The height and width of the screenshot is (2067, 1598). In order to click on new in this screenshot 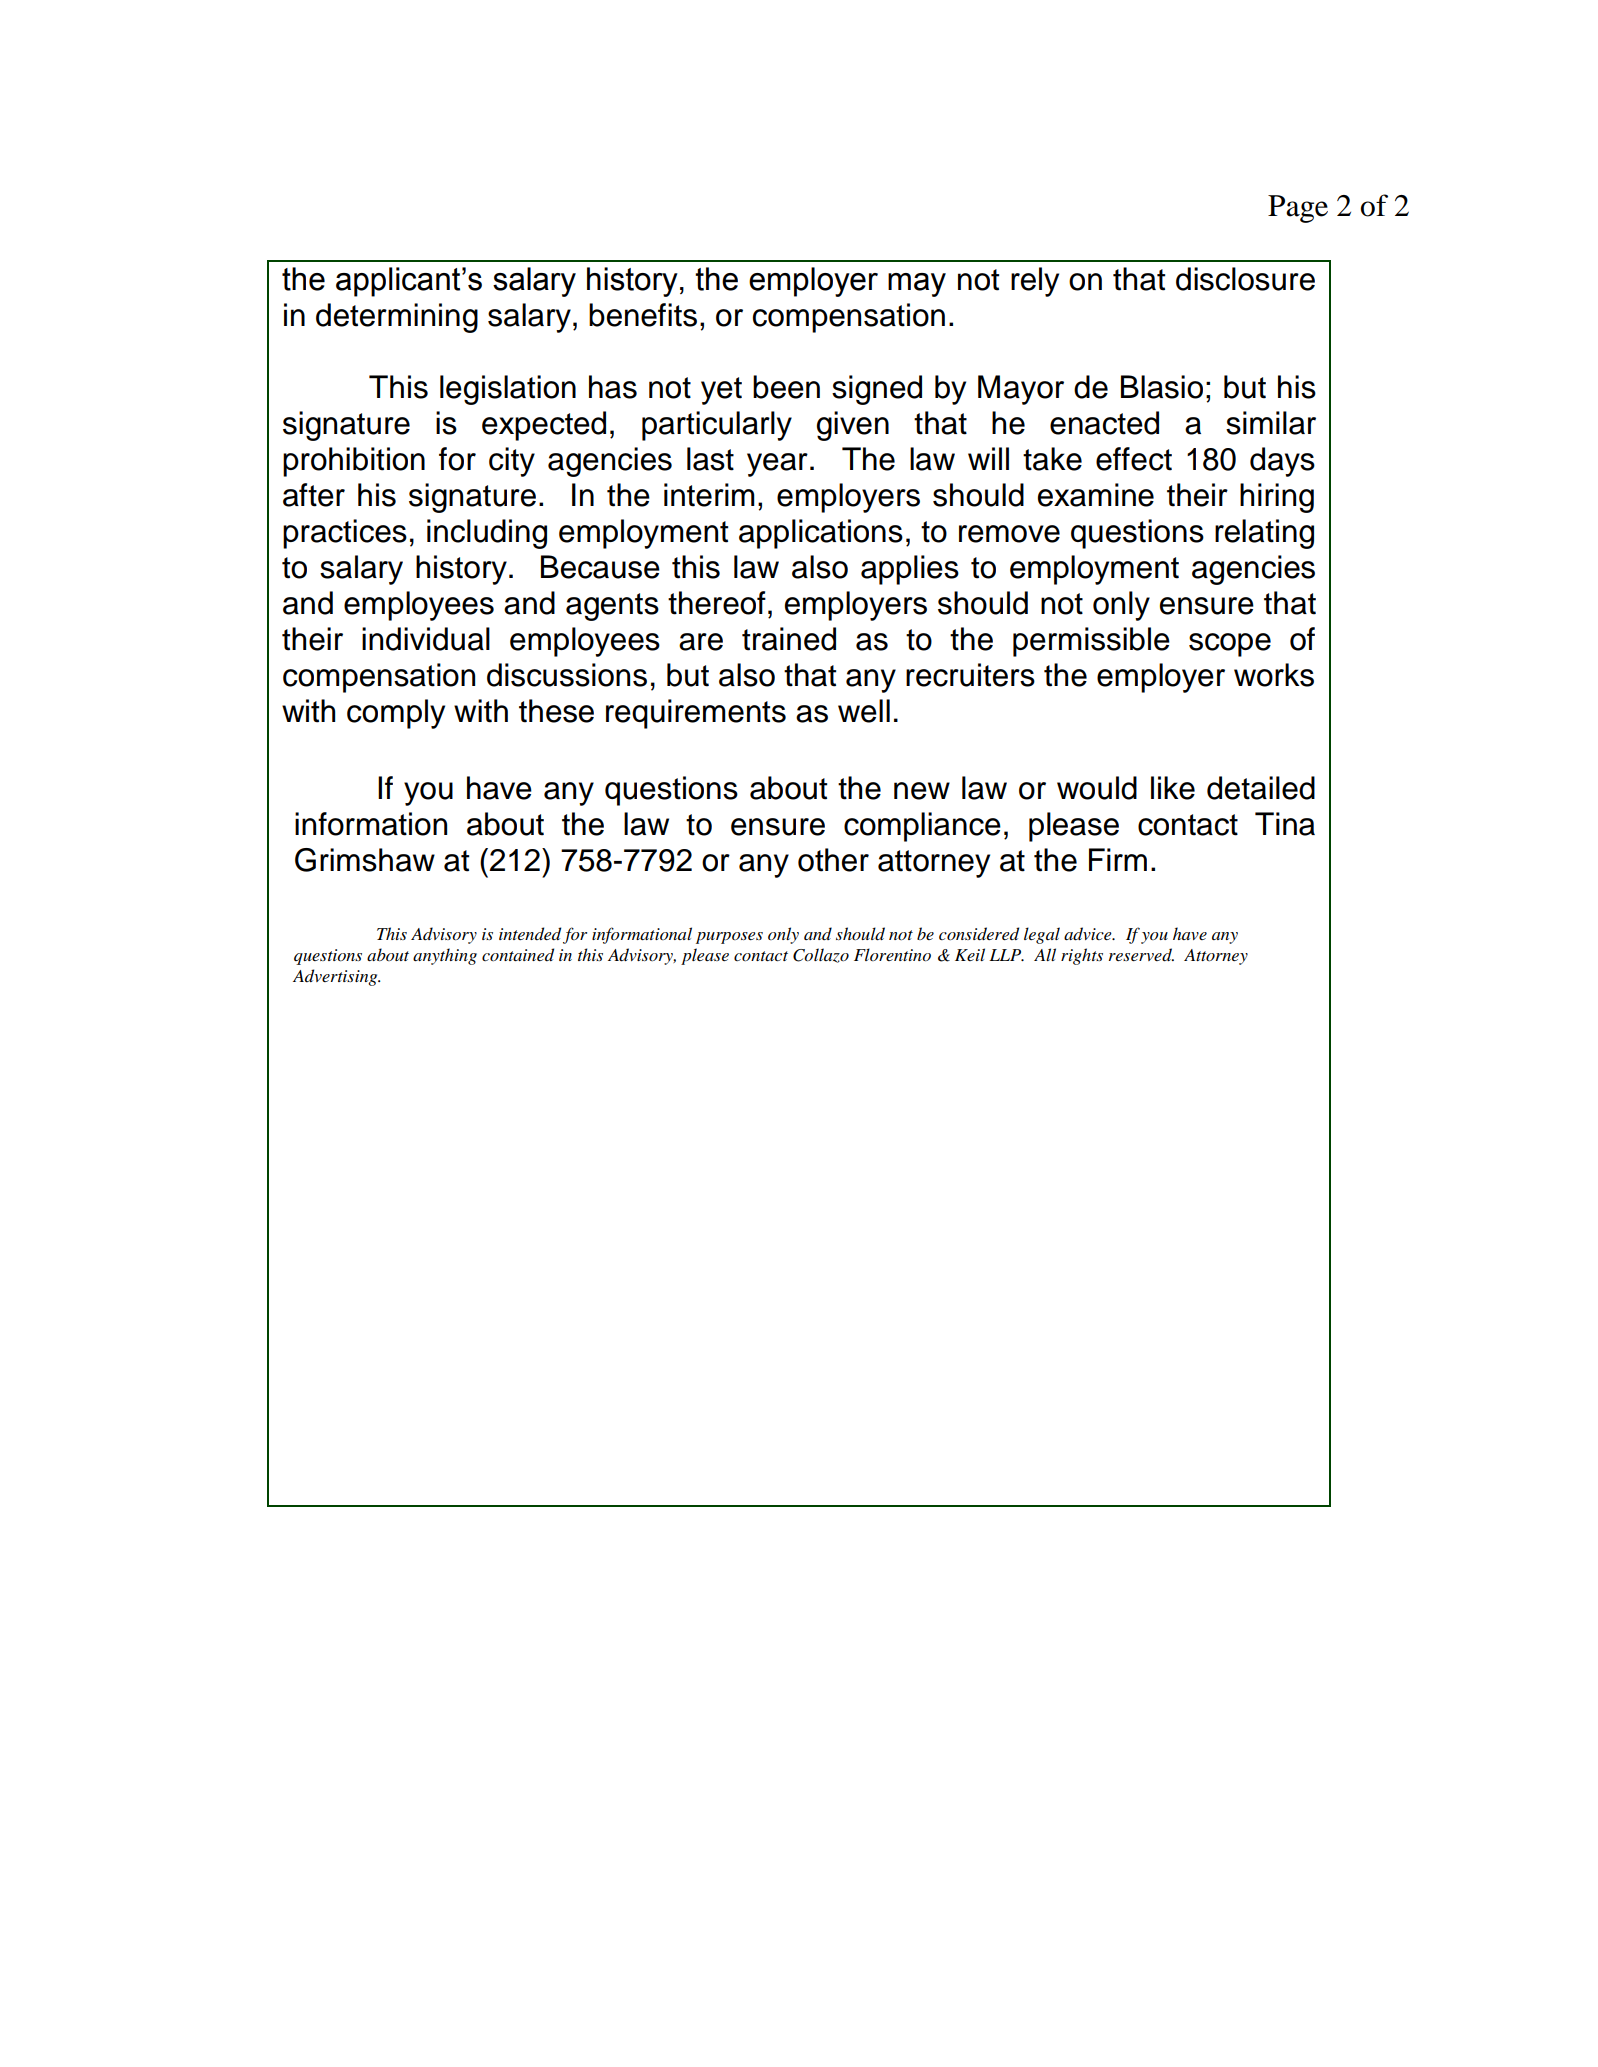, I will do `click(922, 791)`.
